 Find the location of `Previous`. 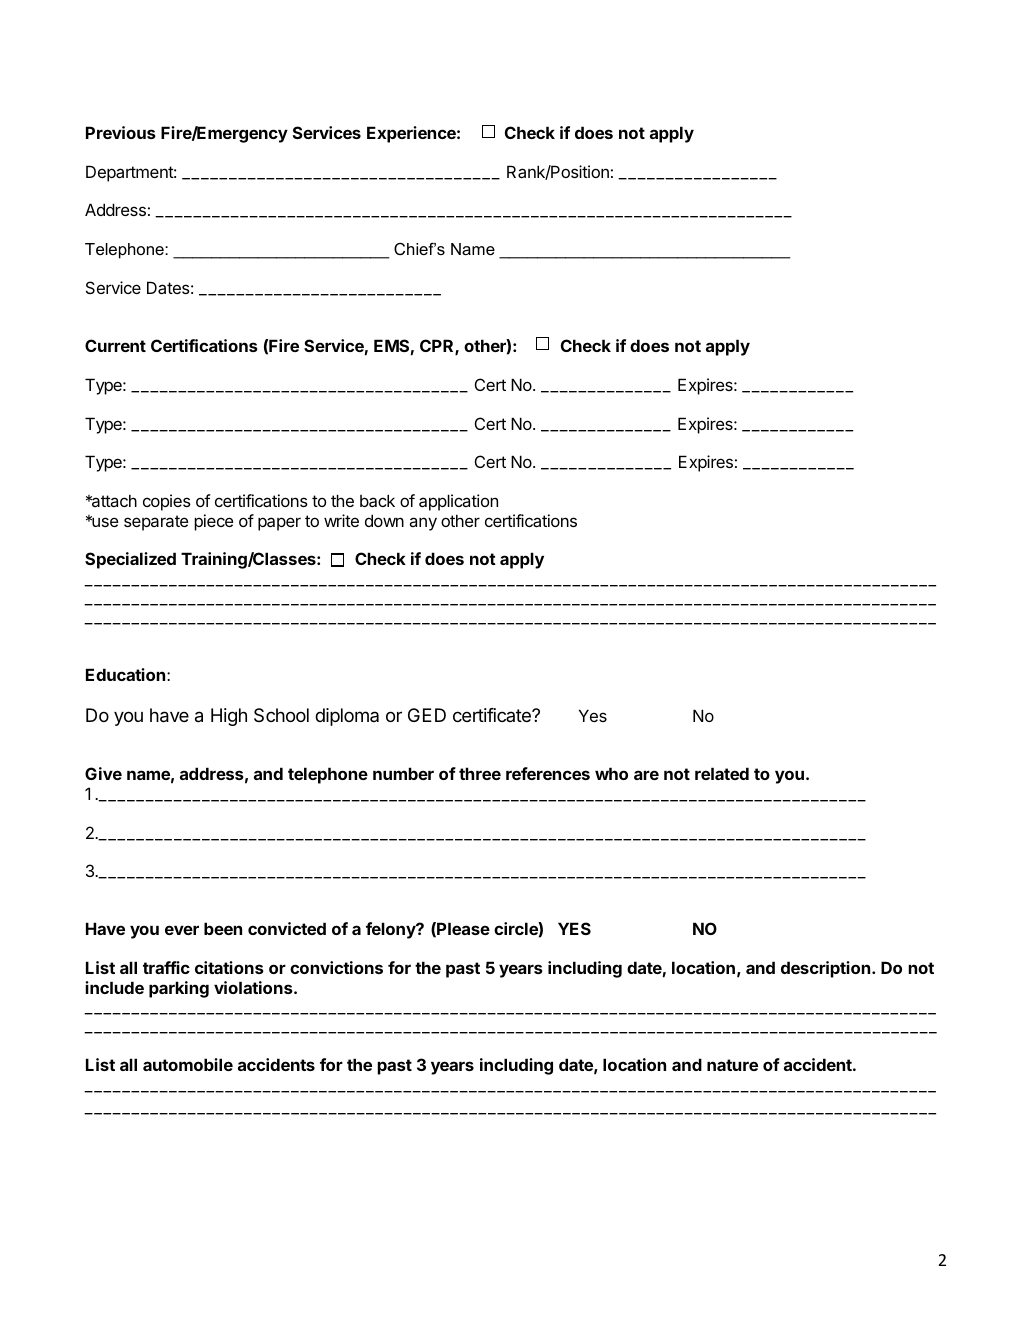

Previous is located at coordinates (121, 132).
